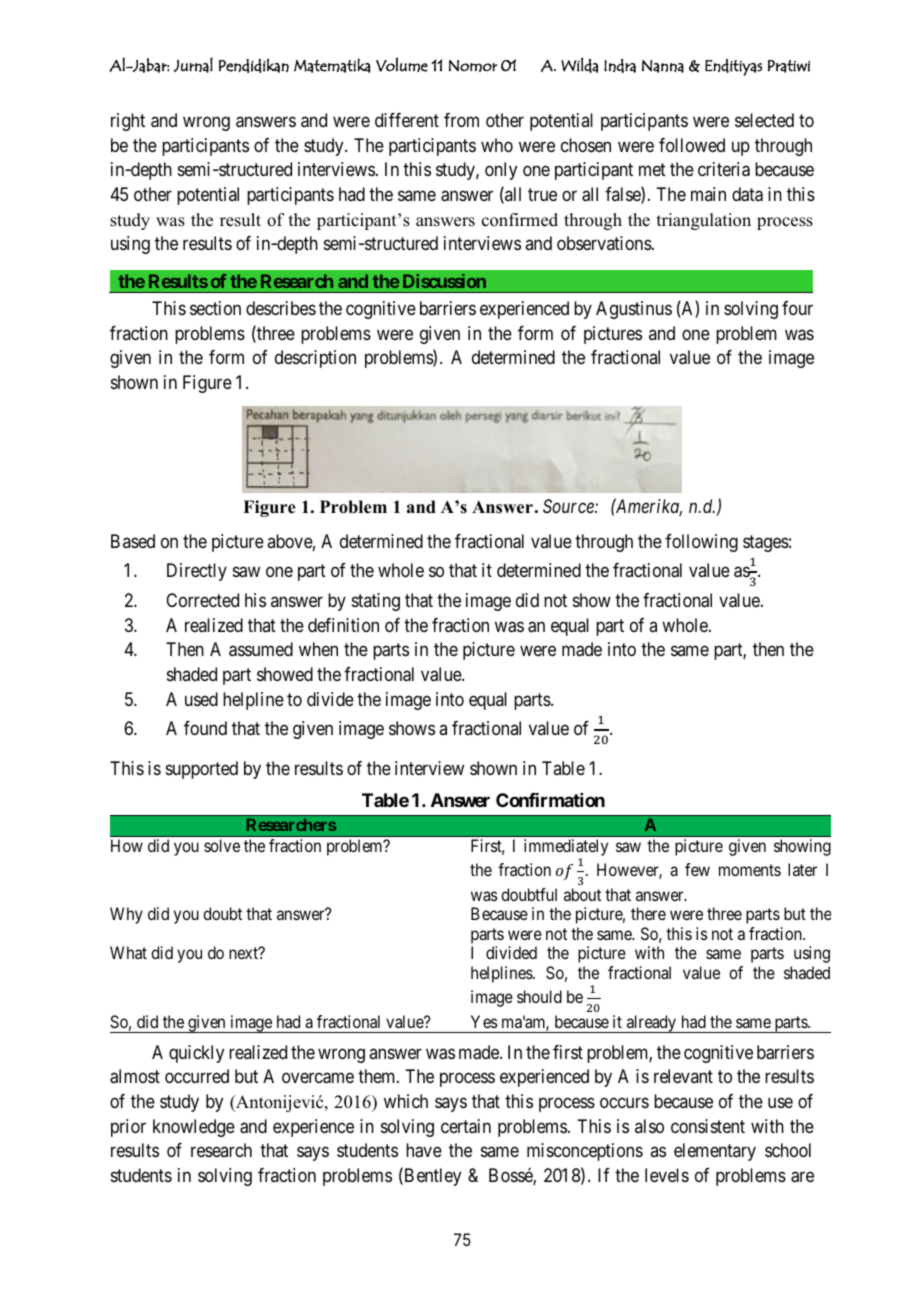 The image size is (924, 1308). What do you see at coordinates (202, 770) in the page?
I see `supported` at bounding box center [202, 770].
